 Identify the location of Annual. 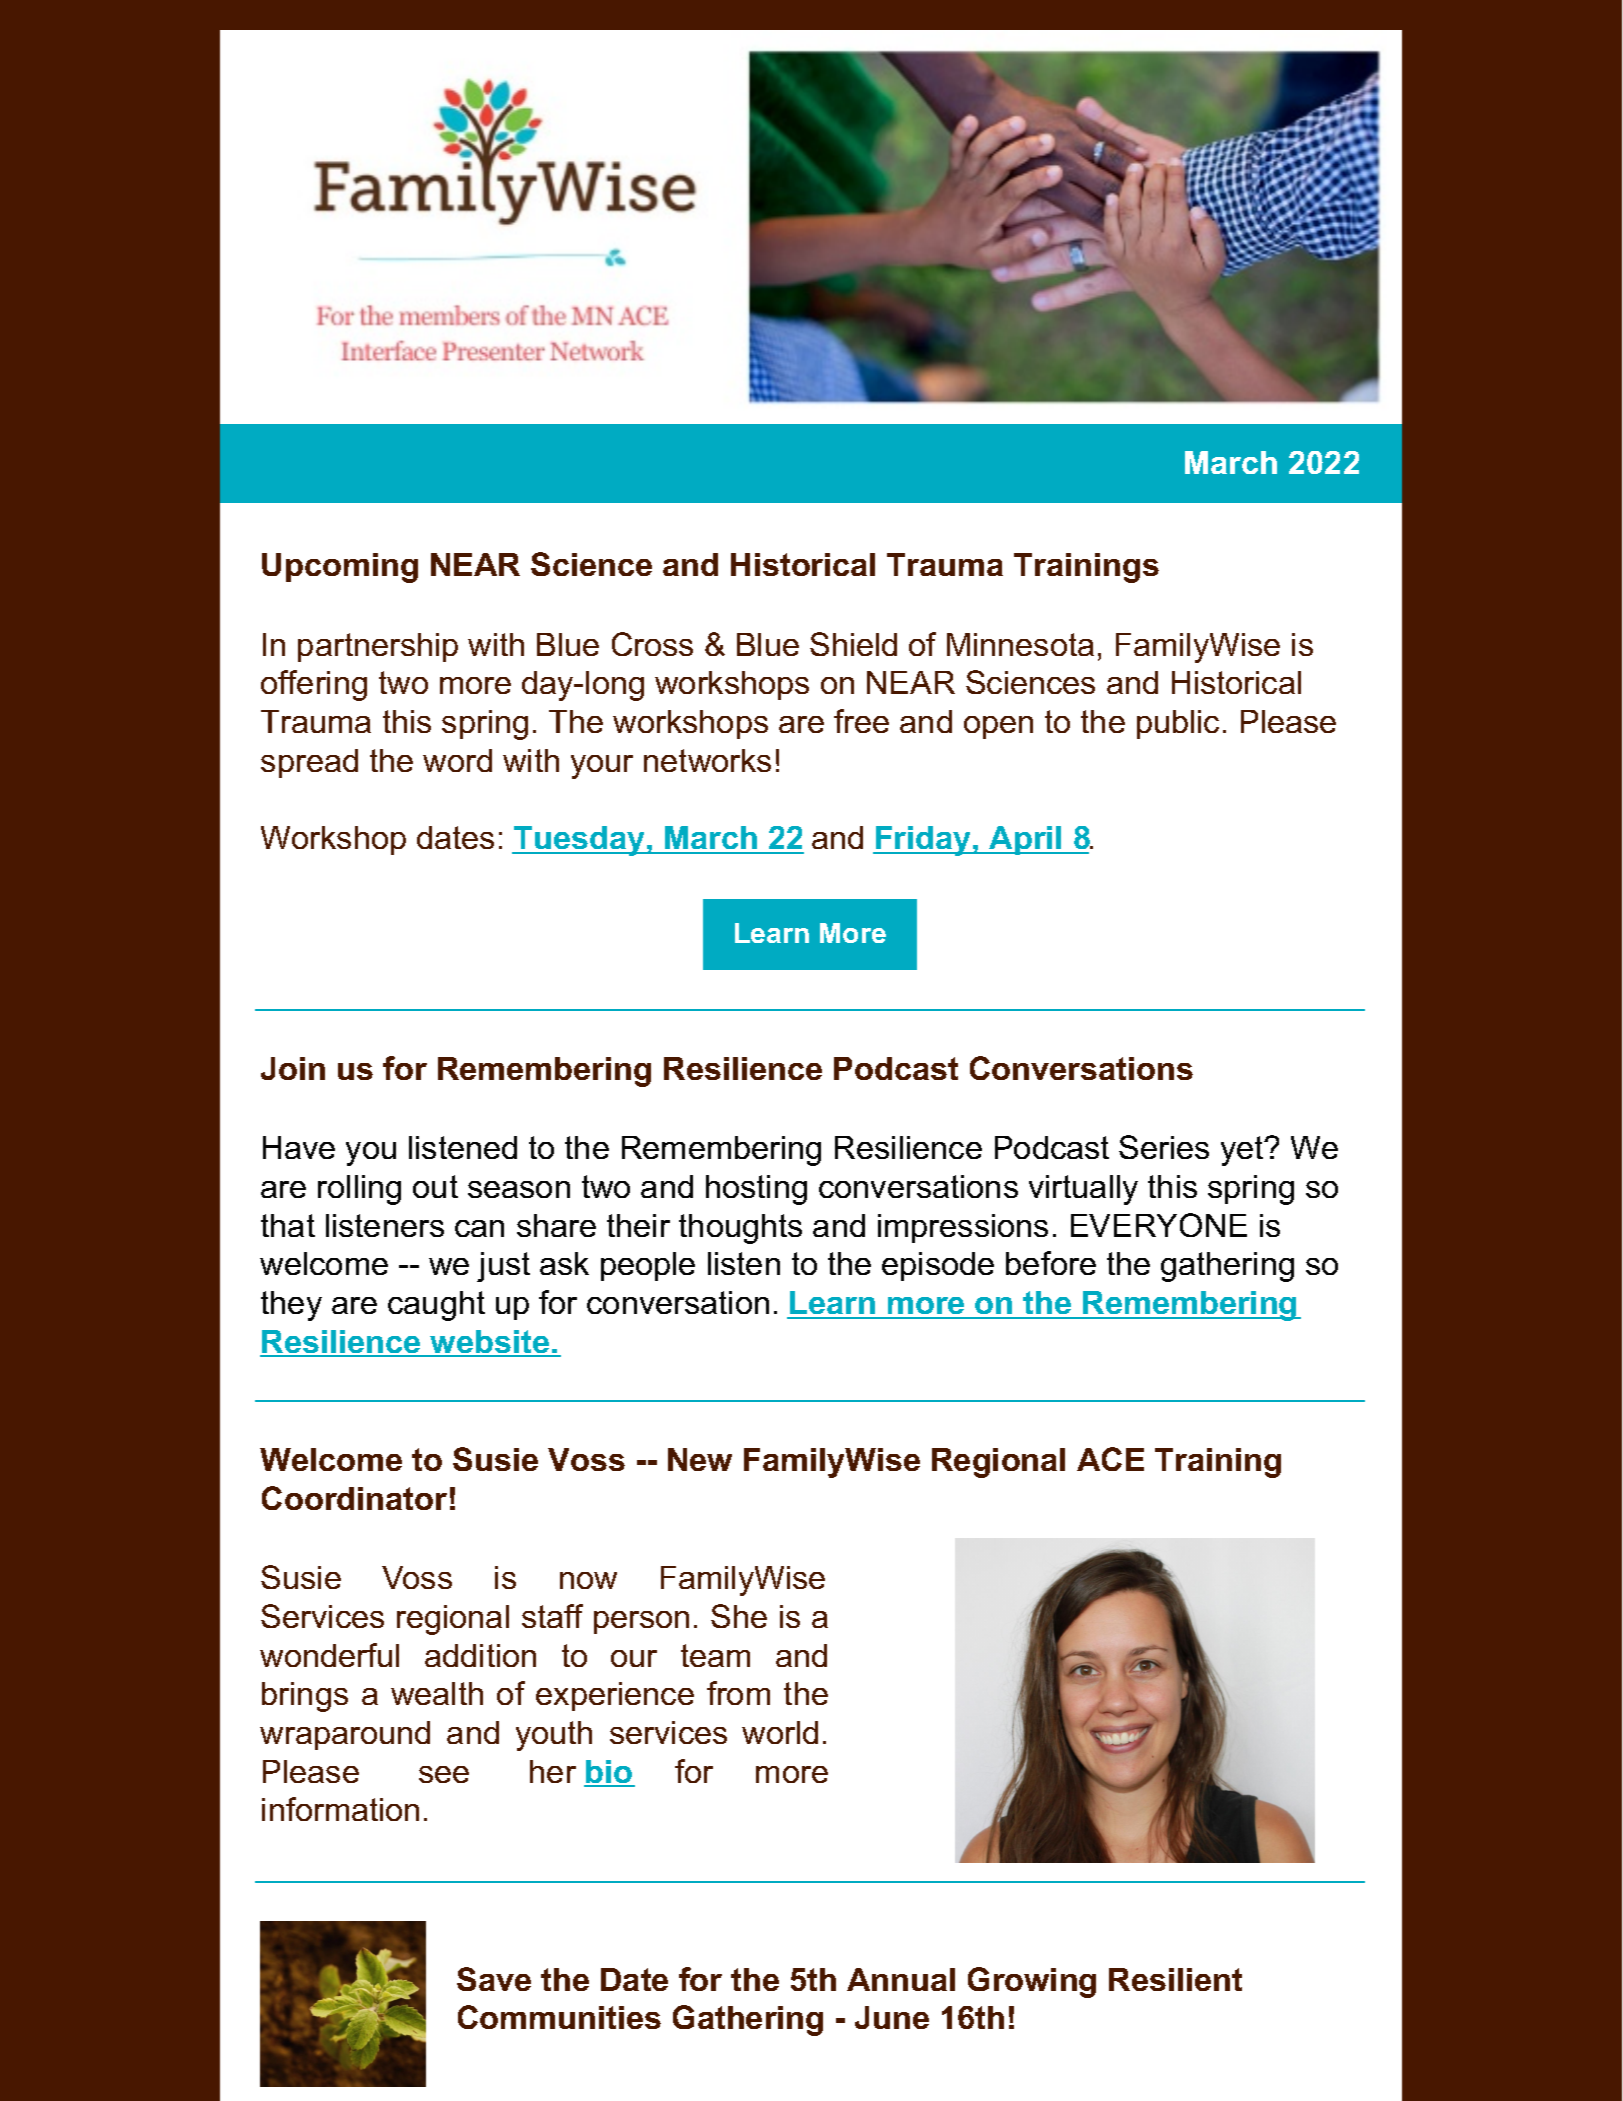
(901, 1979).
